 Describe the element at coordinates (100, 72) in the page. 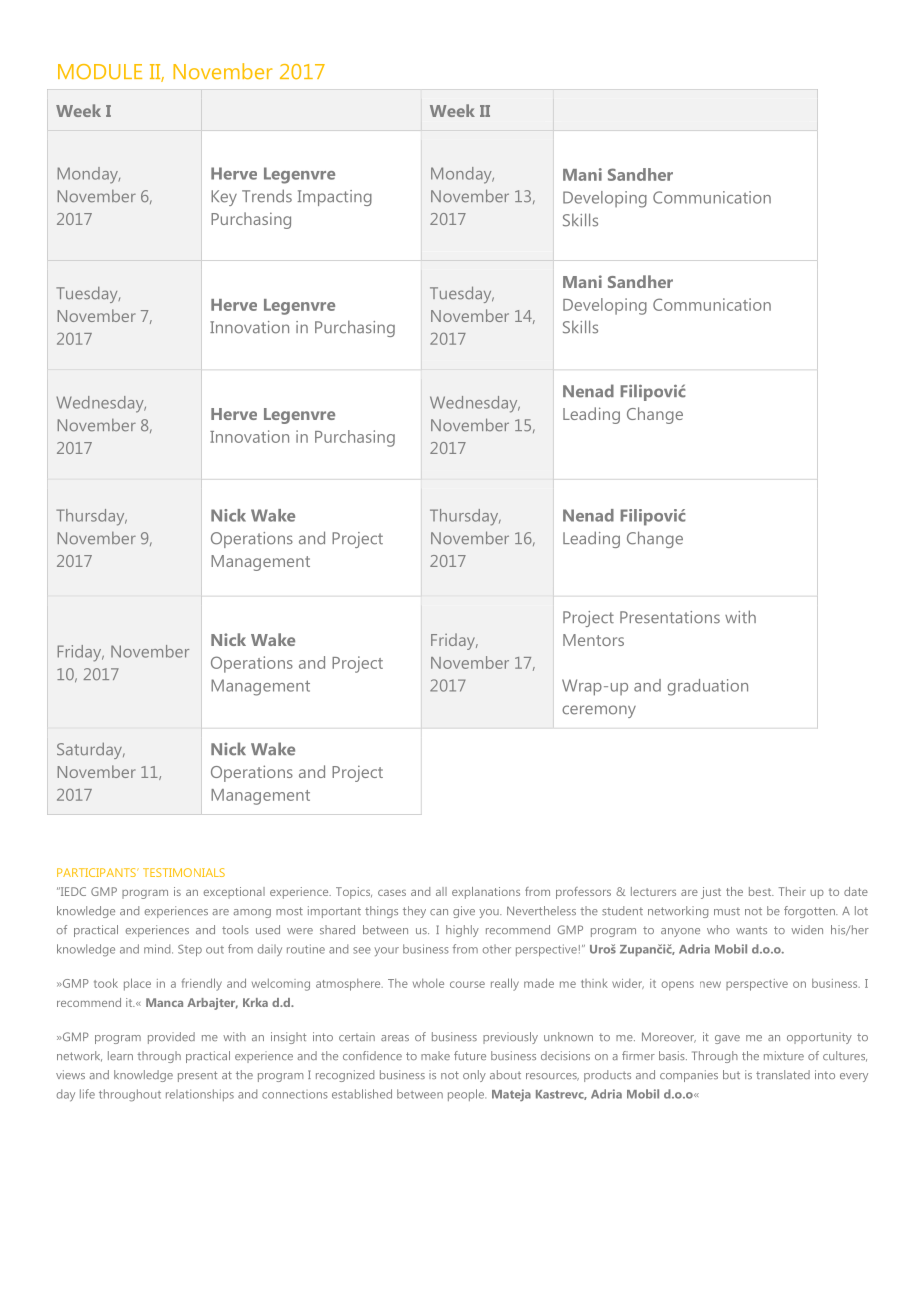

I see `MODULE` at that location.
